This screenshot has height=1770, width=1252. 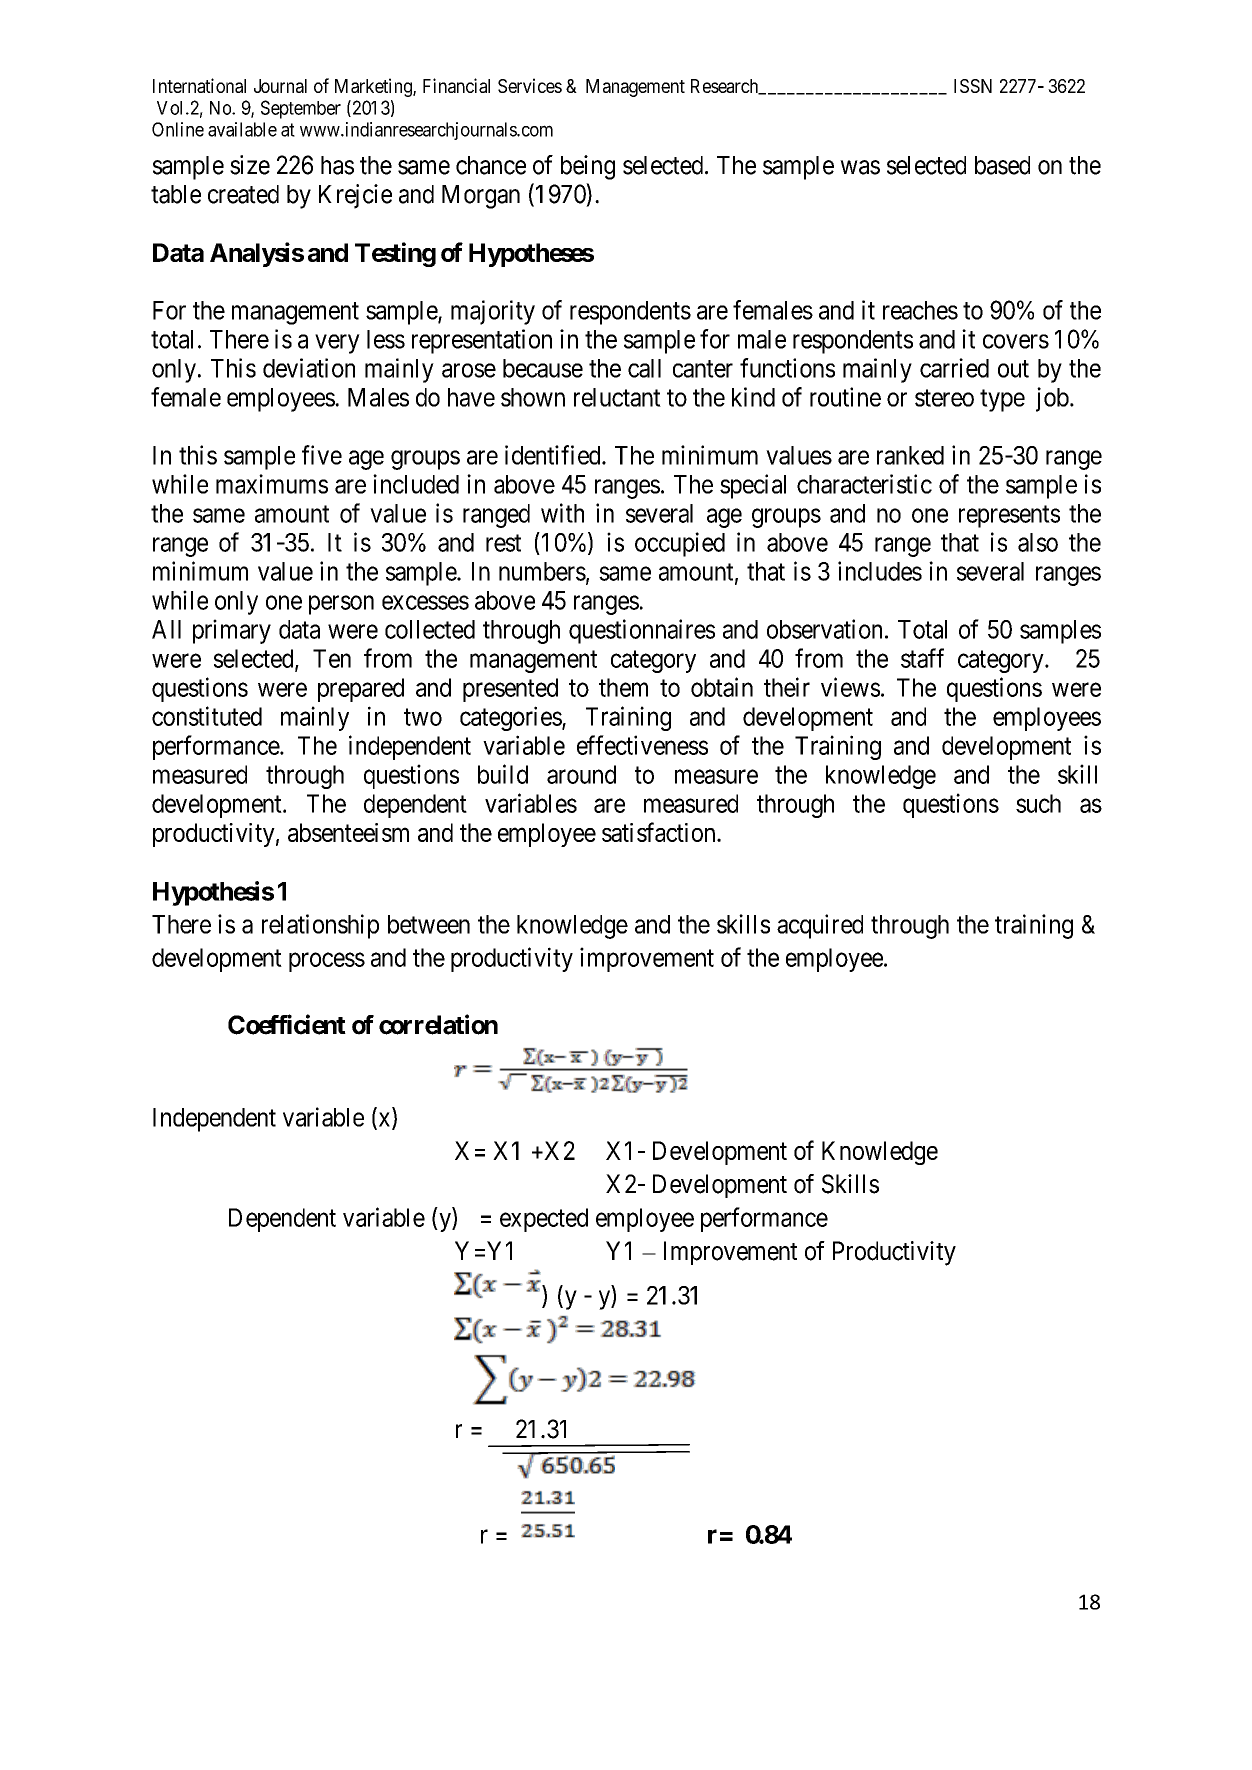 What do you see at coordinates (287, 1024) in the screenshot?
I see `Coefficient` at bounding box center [287, 1024].
